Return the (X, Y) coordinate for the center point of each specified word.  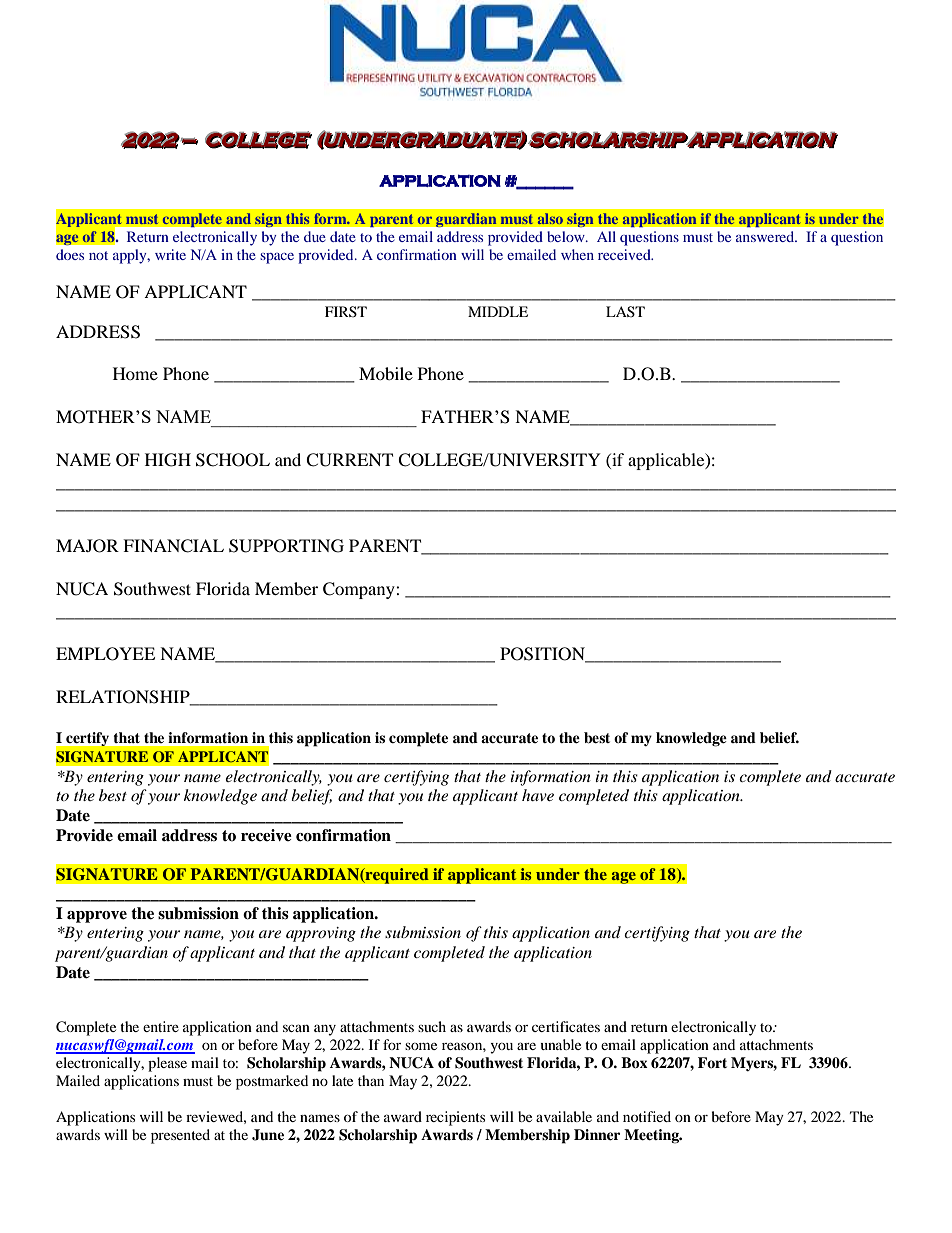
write (170, 254)
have (538, 795)
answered (766, 236)
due (315, 236)
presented (180, 1136)
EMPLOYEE (105, 654)
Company (360, 590)
